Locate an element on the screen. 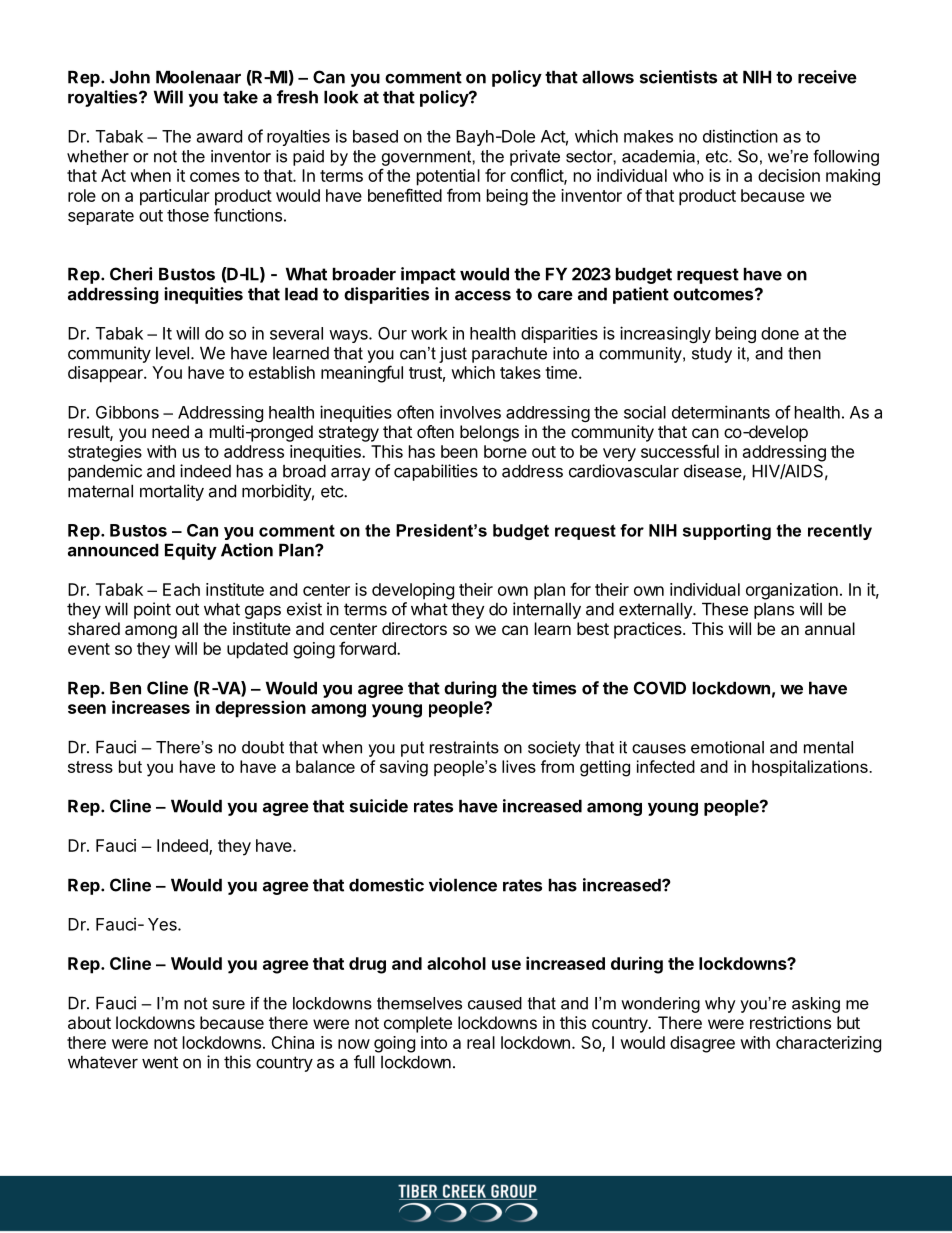  internally is located at coordinates (547, 610).
